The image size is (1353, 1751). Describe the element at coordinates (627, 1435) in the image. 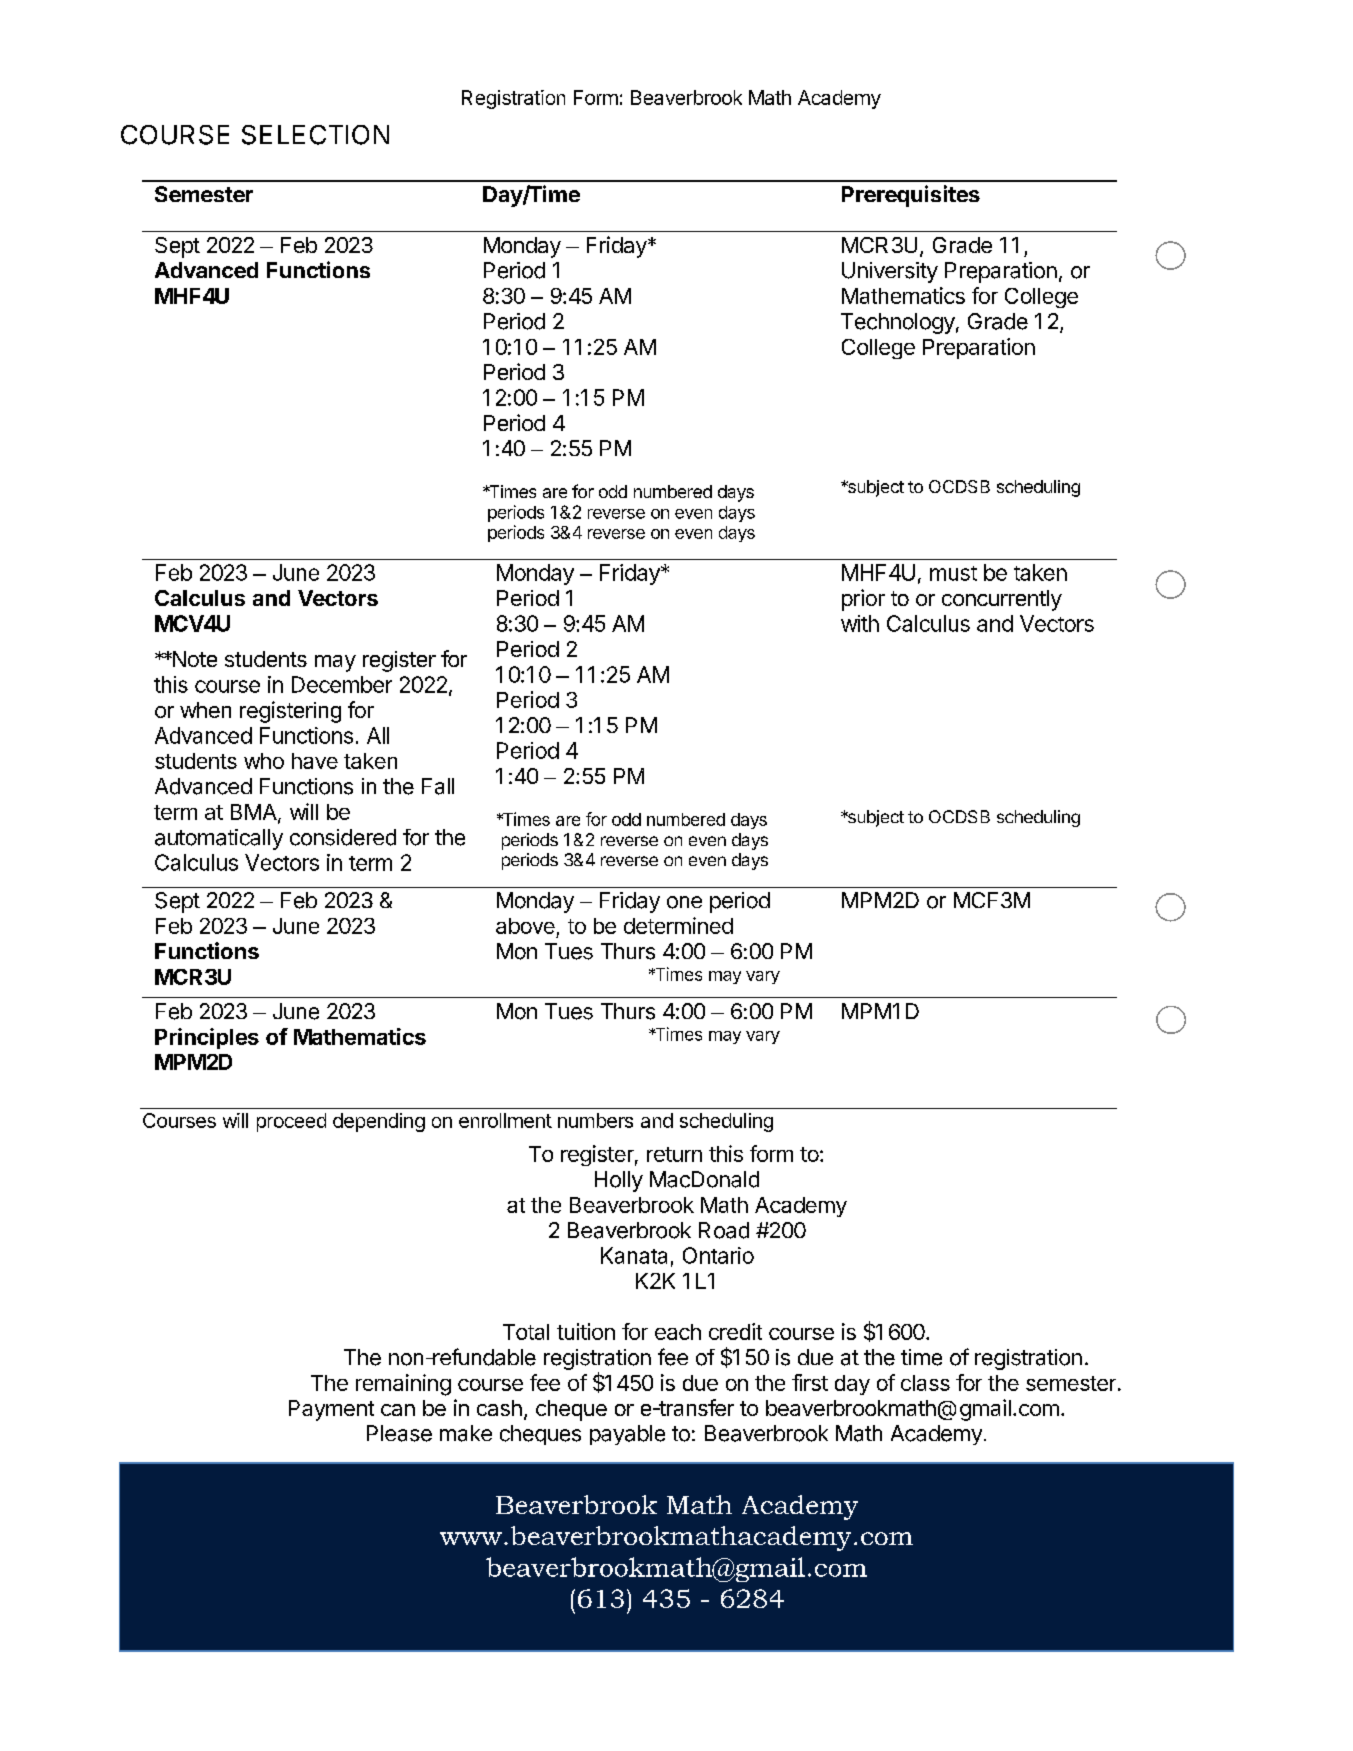

I see `payable` at that location.
